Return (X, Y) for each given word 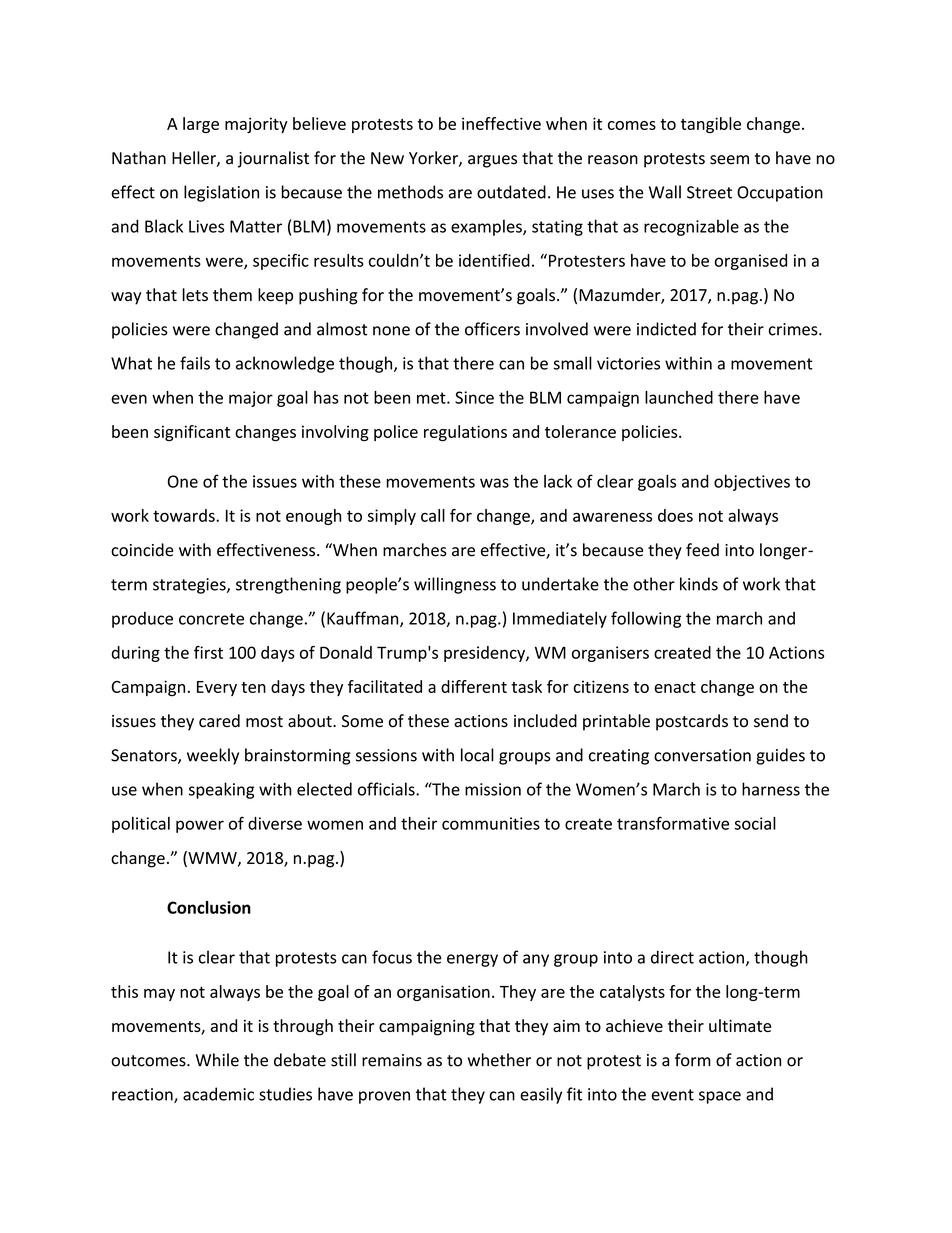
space (720, 1097)
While (217, 1060)
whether (499, 1060)
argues (492, 161)
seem (729, 160)
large (201, 125)
